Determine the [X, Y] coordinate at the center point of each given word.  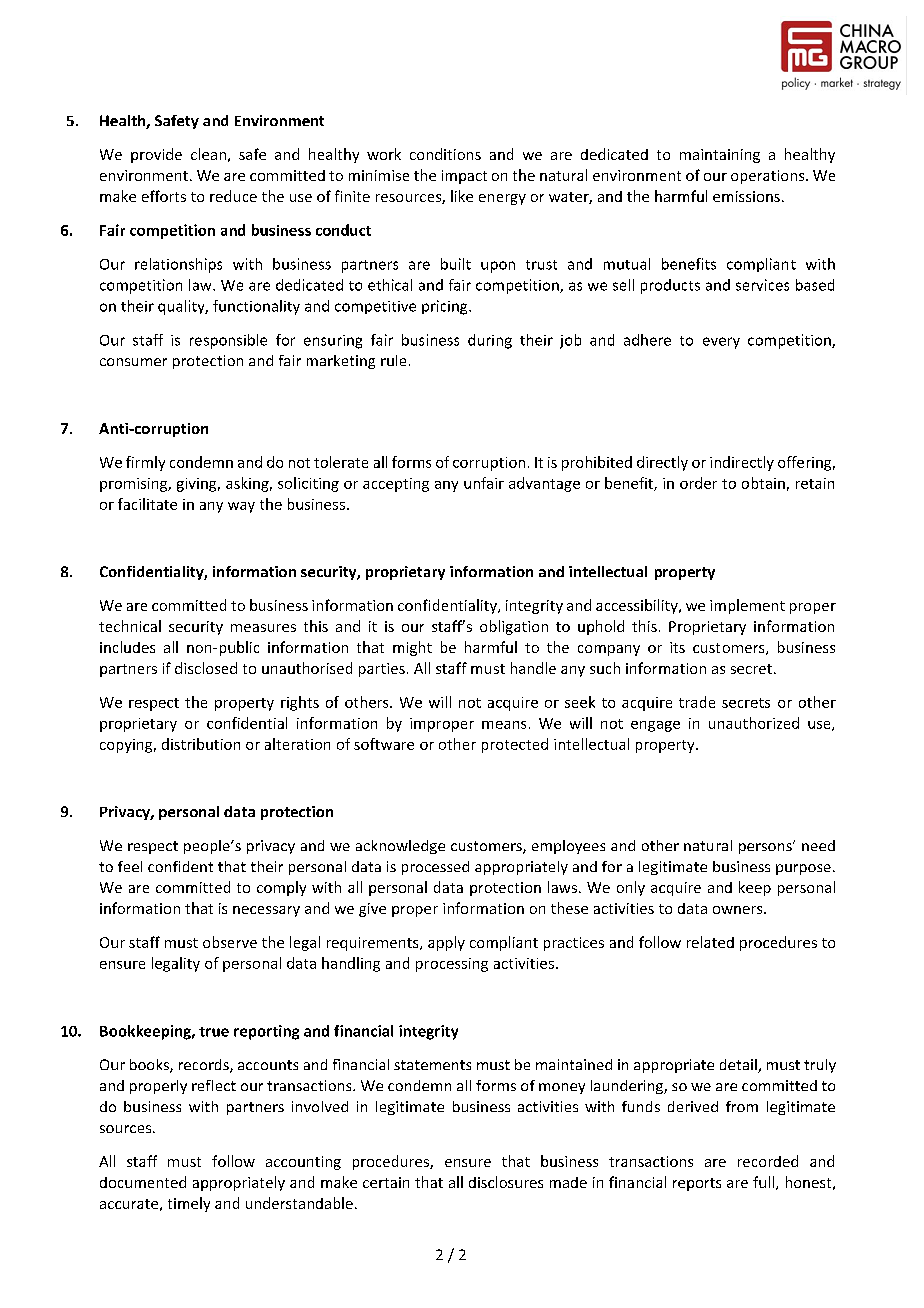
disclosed [206, 668]
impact [464, 177]
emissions [746, 196]
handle [533, 668]
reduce [233, 196]
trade [697, 702]
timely [189, 1204]
